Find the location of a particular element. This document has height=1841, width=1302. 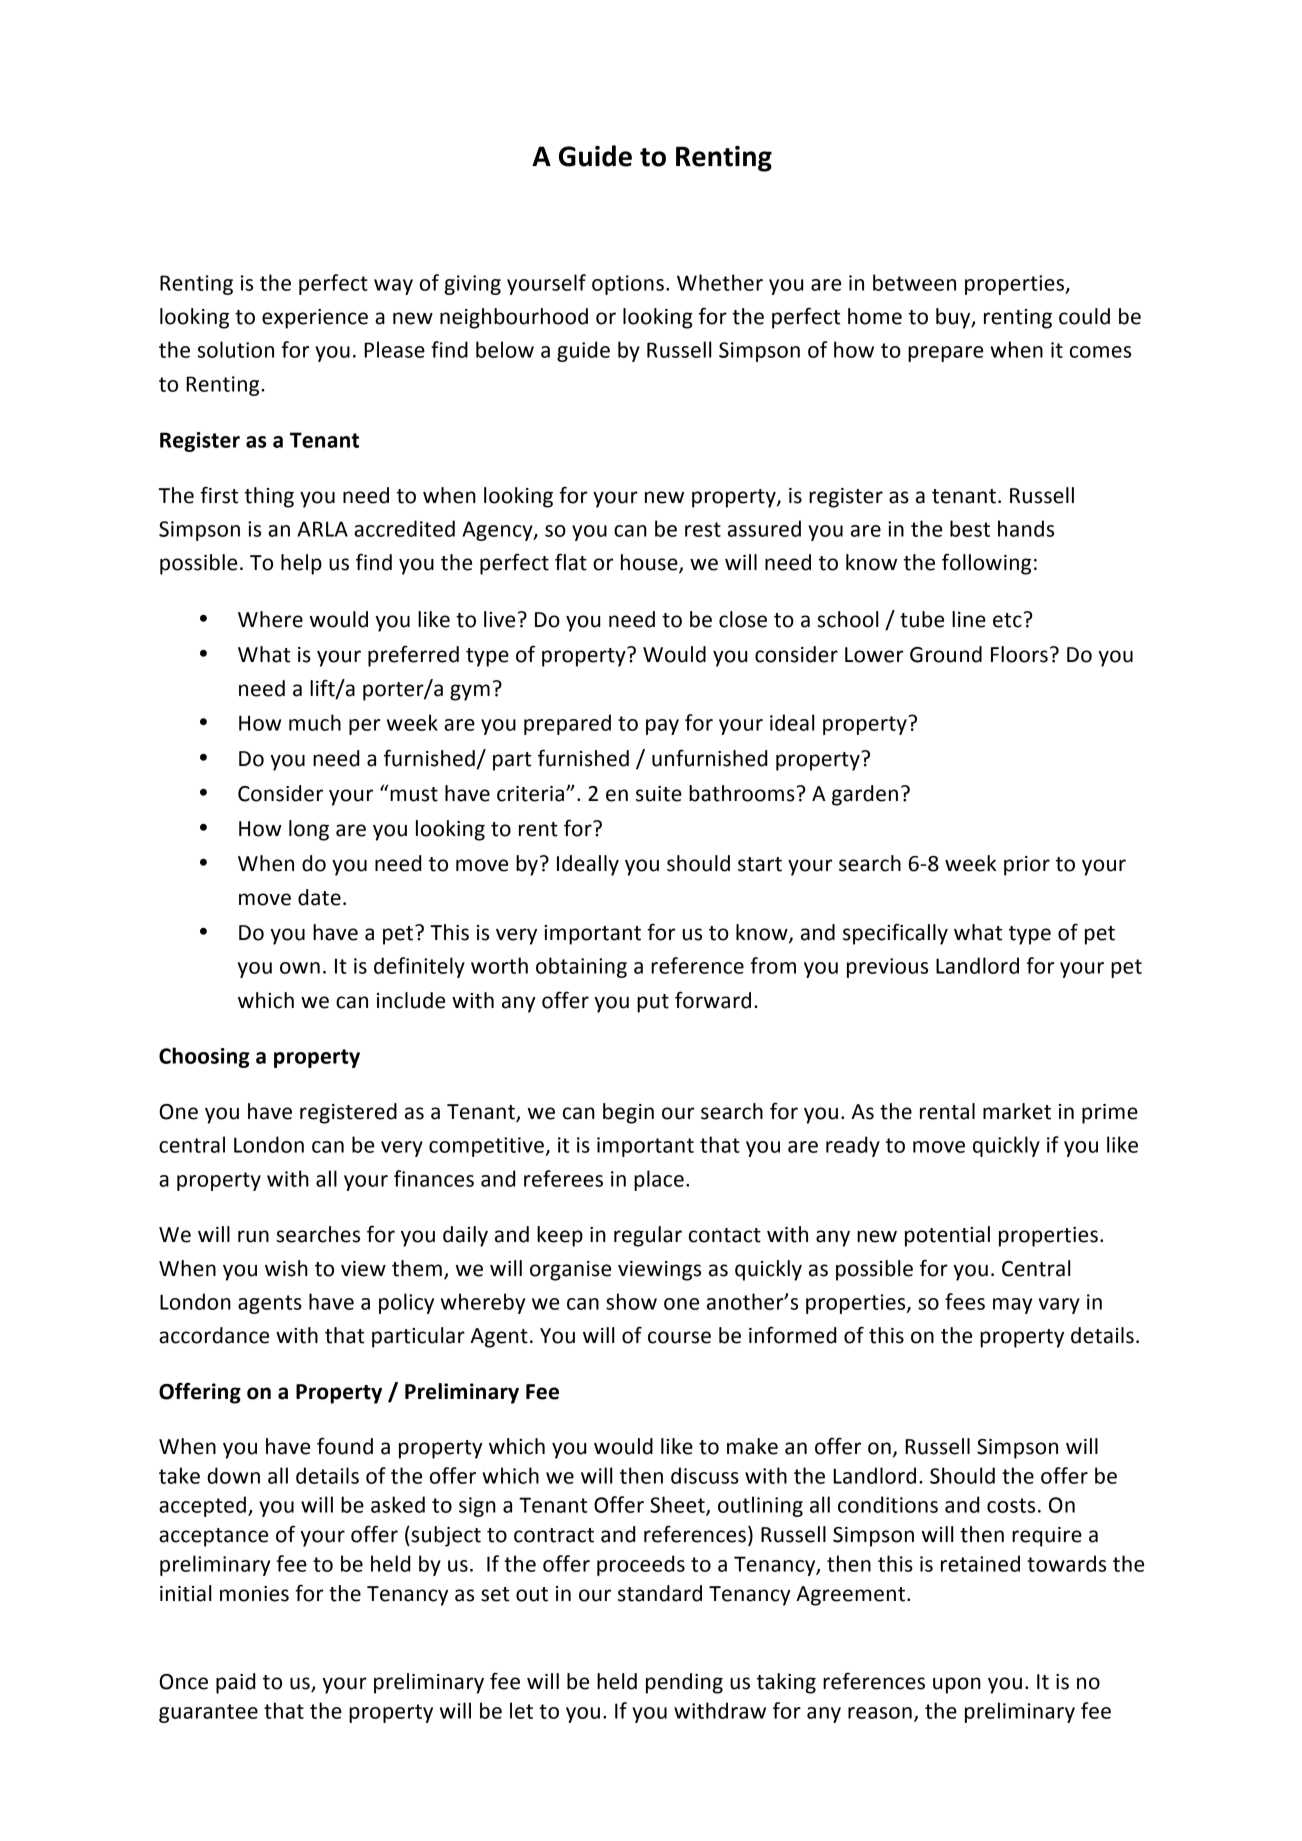

previous is located at coordinates (887, 968).
